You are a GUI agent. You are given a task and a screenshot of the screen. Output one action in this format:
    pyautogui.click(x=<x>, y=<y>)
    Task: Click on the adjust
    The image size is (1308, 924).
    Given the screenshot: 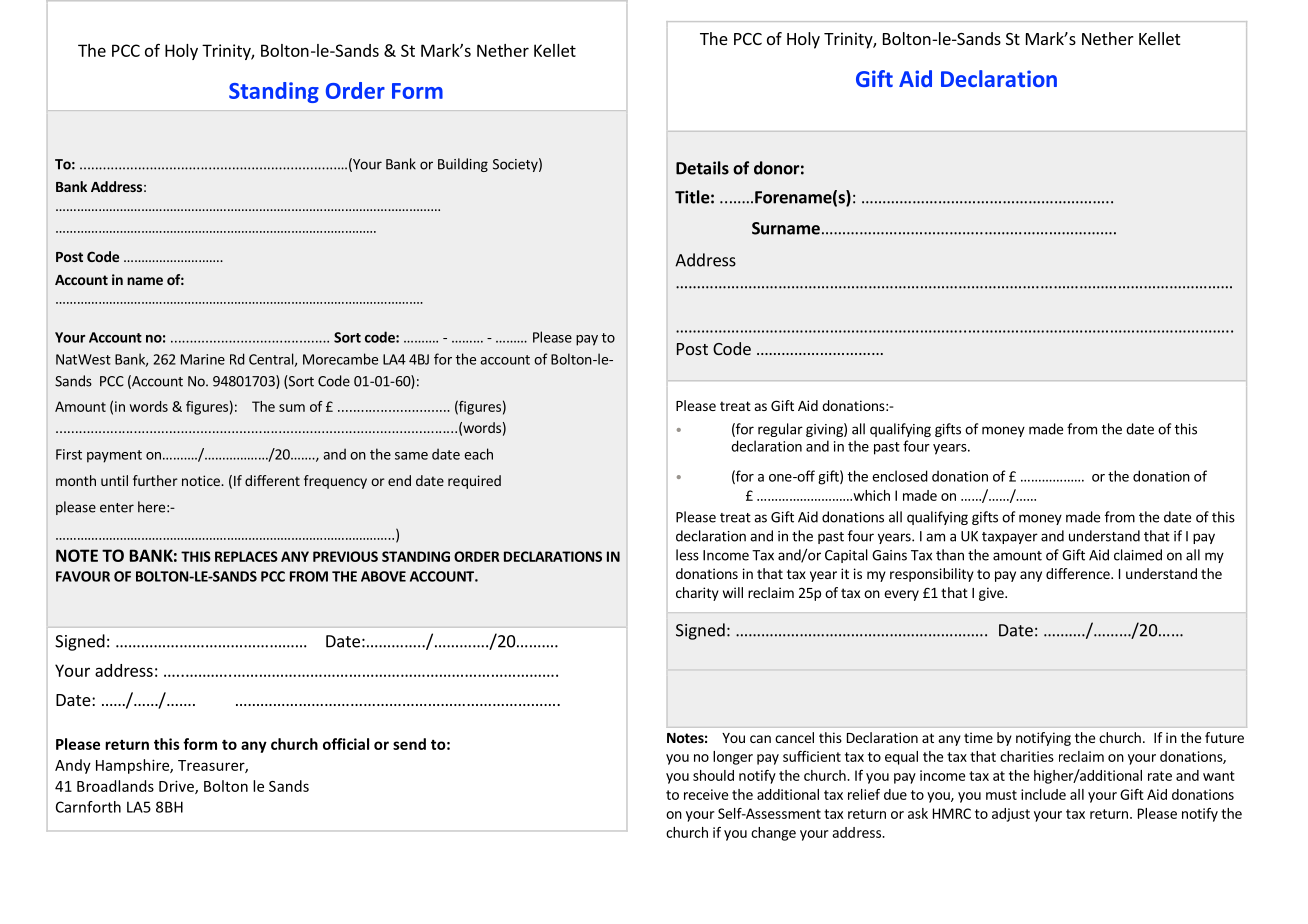 What is the action you would take?
    pyautogui.click(x=1011, y=815)
